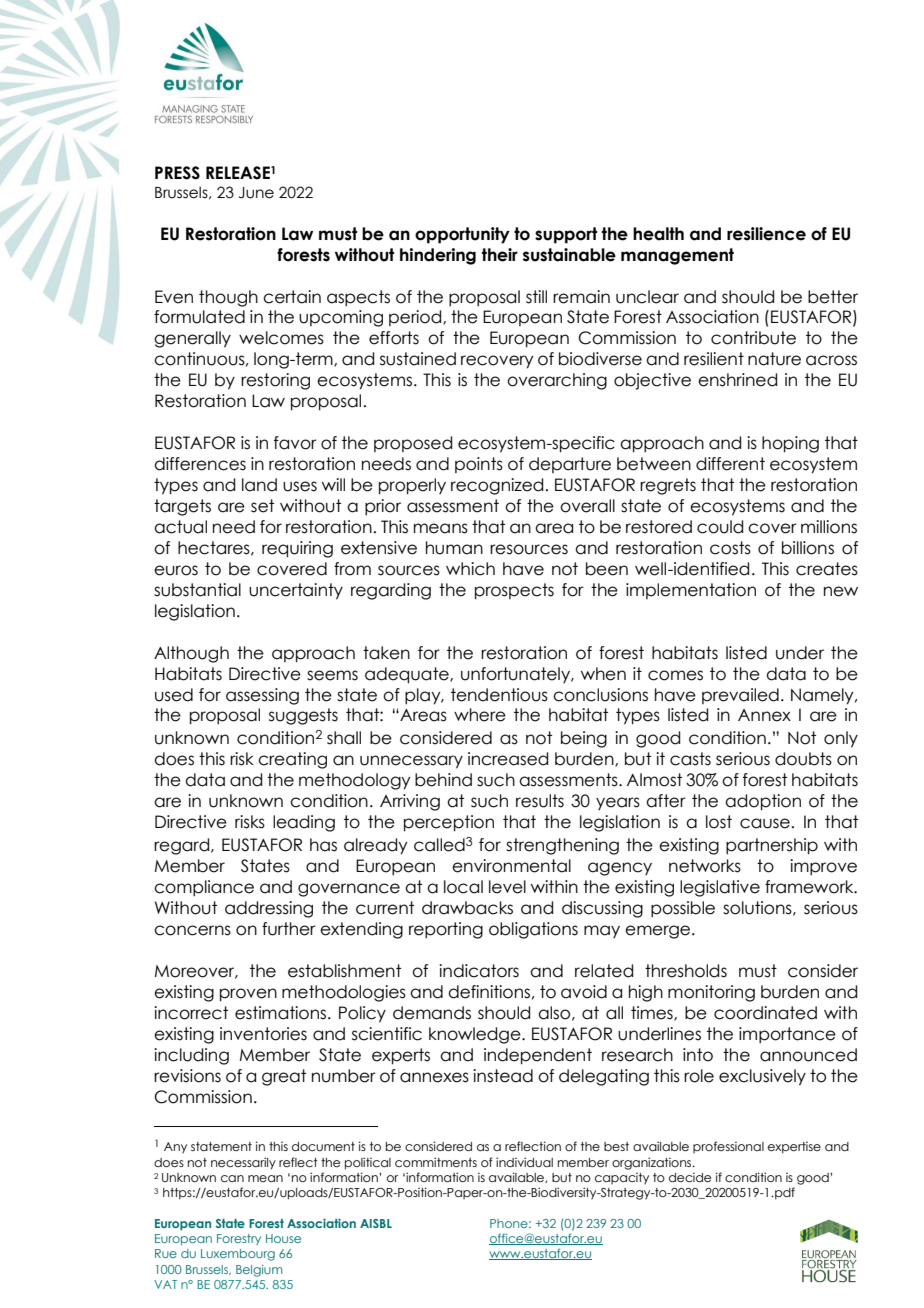 The image size is (924, 1308). I want to click on definitions, so click(489, 992).
